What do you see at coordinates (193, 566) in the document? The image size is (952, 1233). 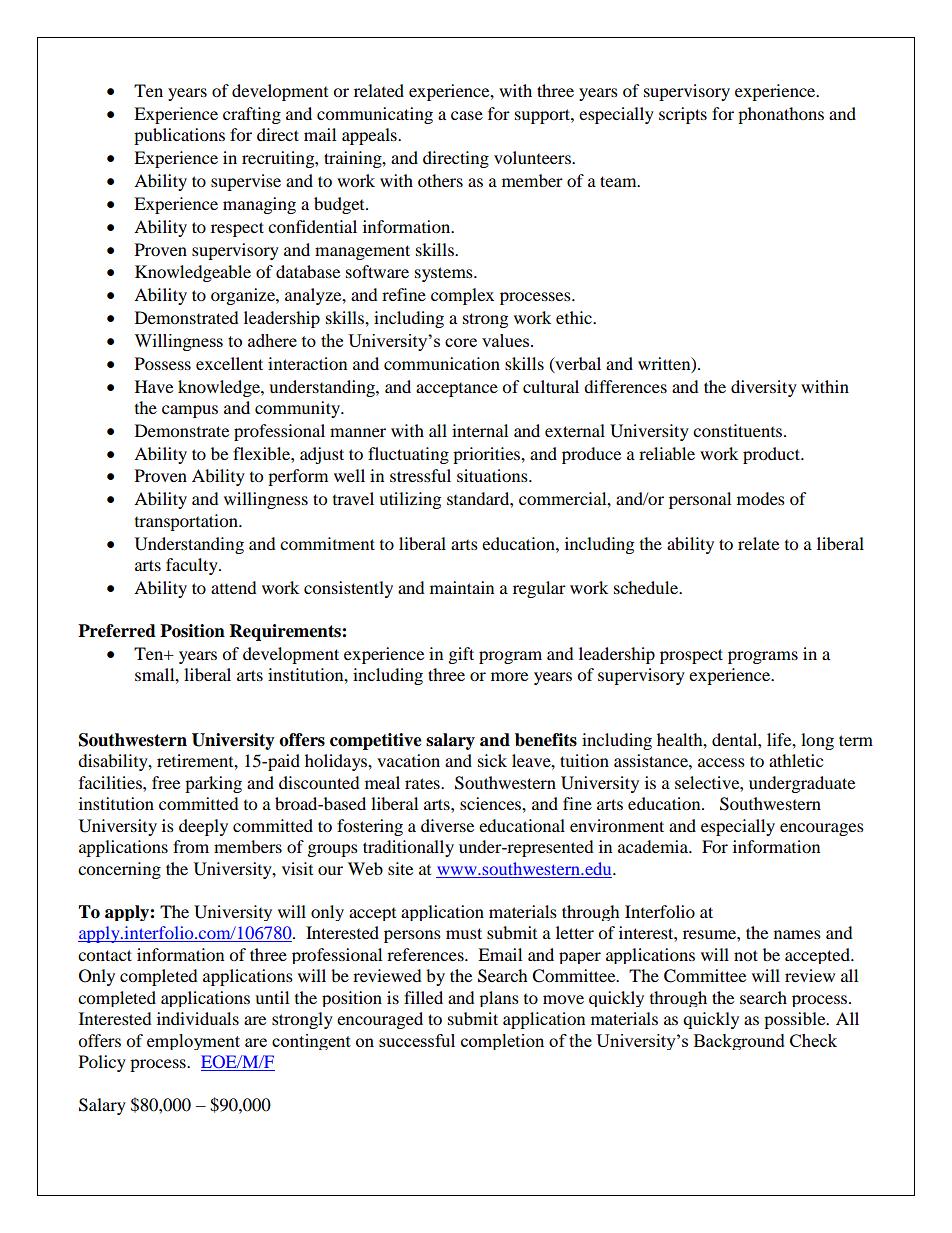 I see `faculty` at bounding box center [193, 566].
